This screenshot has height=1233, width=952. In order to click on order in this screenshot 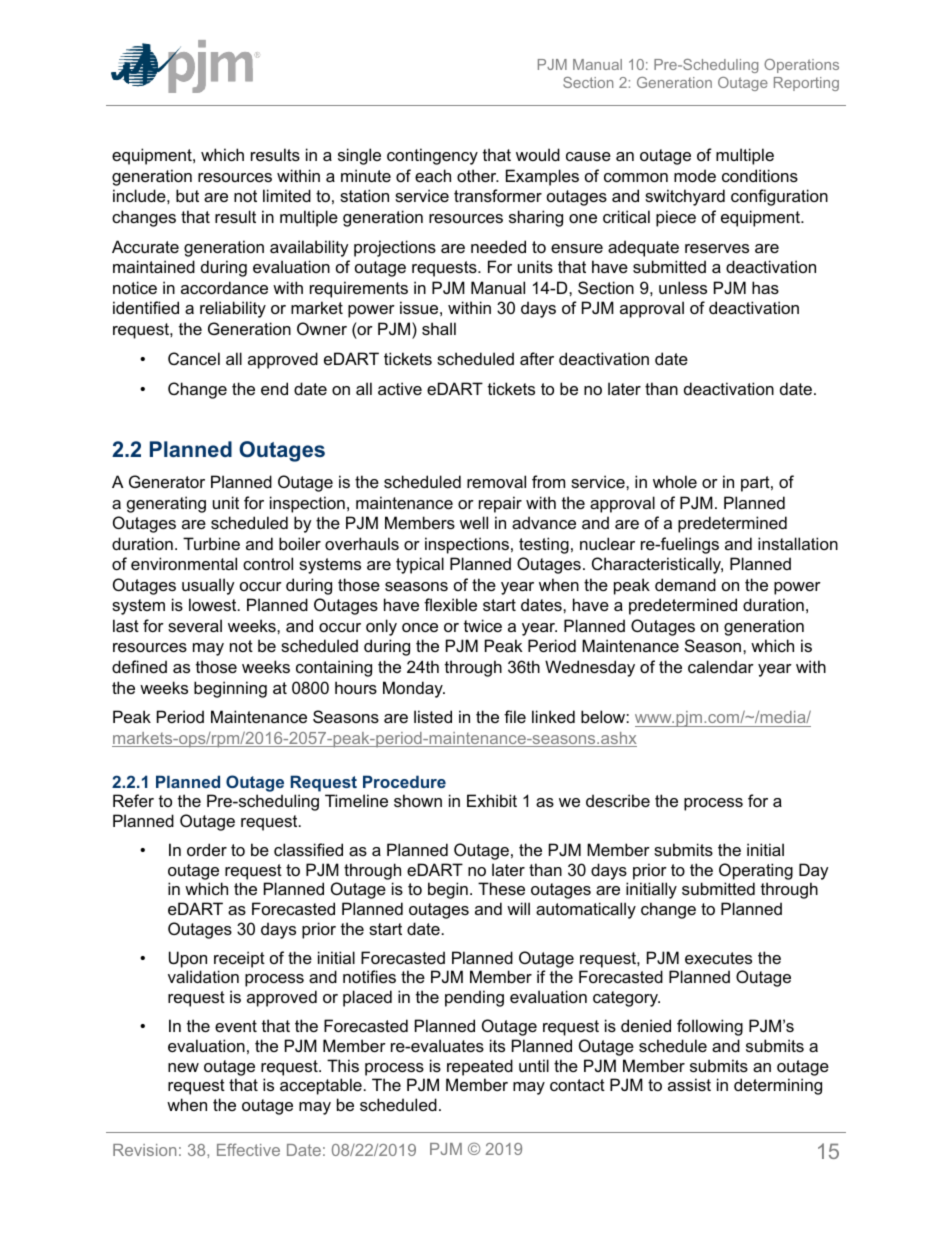, I will do `click(207, 849)`.
